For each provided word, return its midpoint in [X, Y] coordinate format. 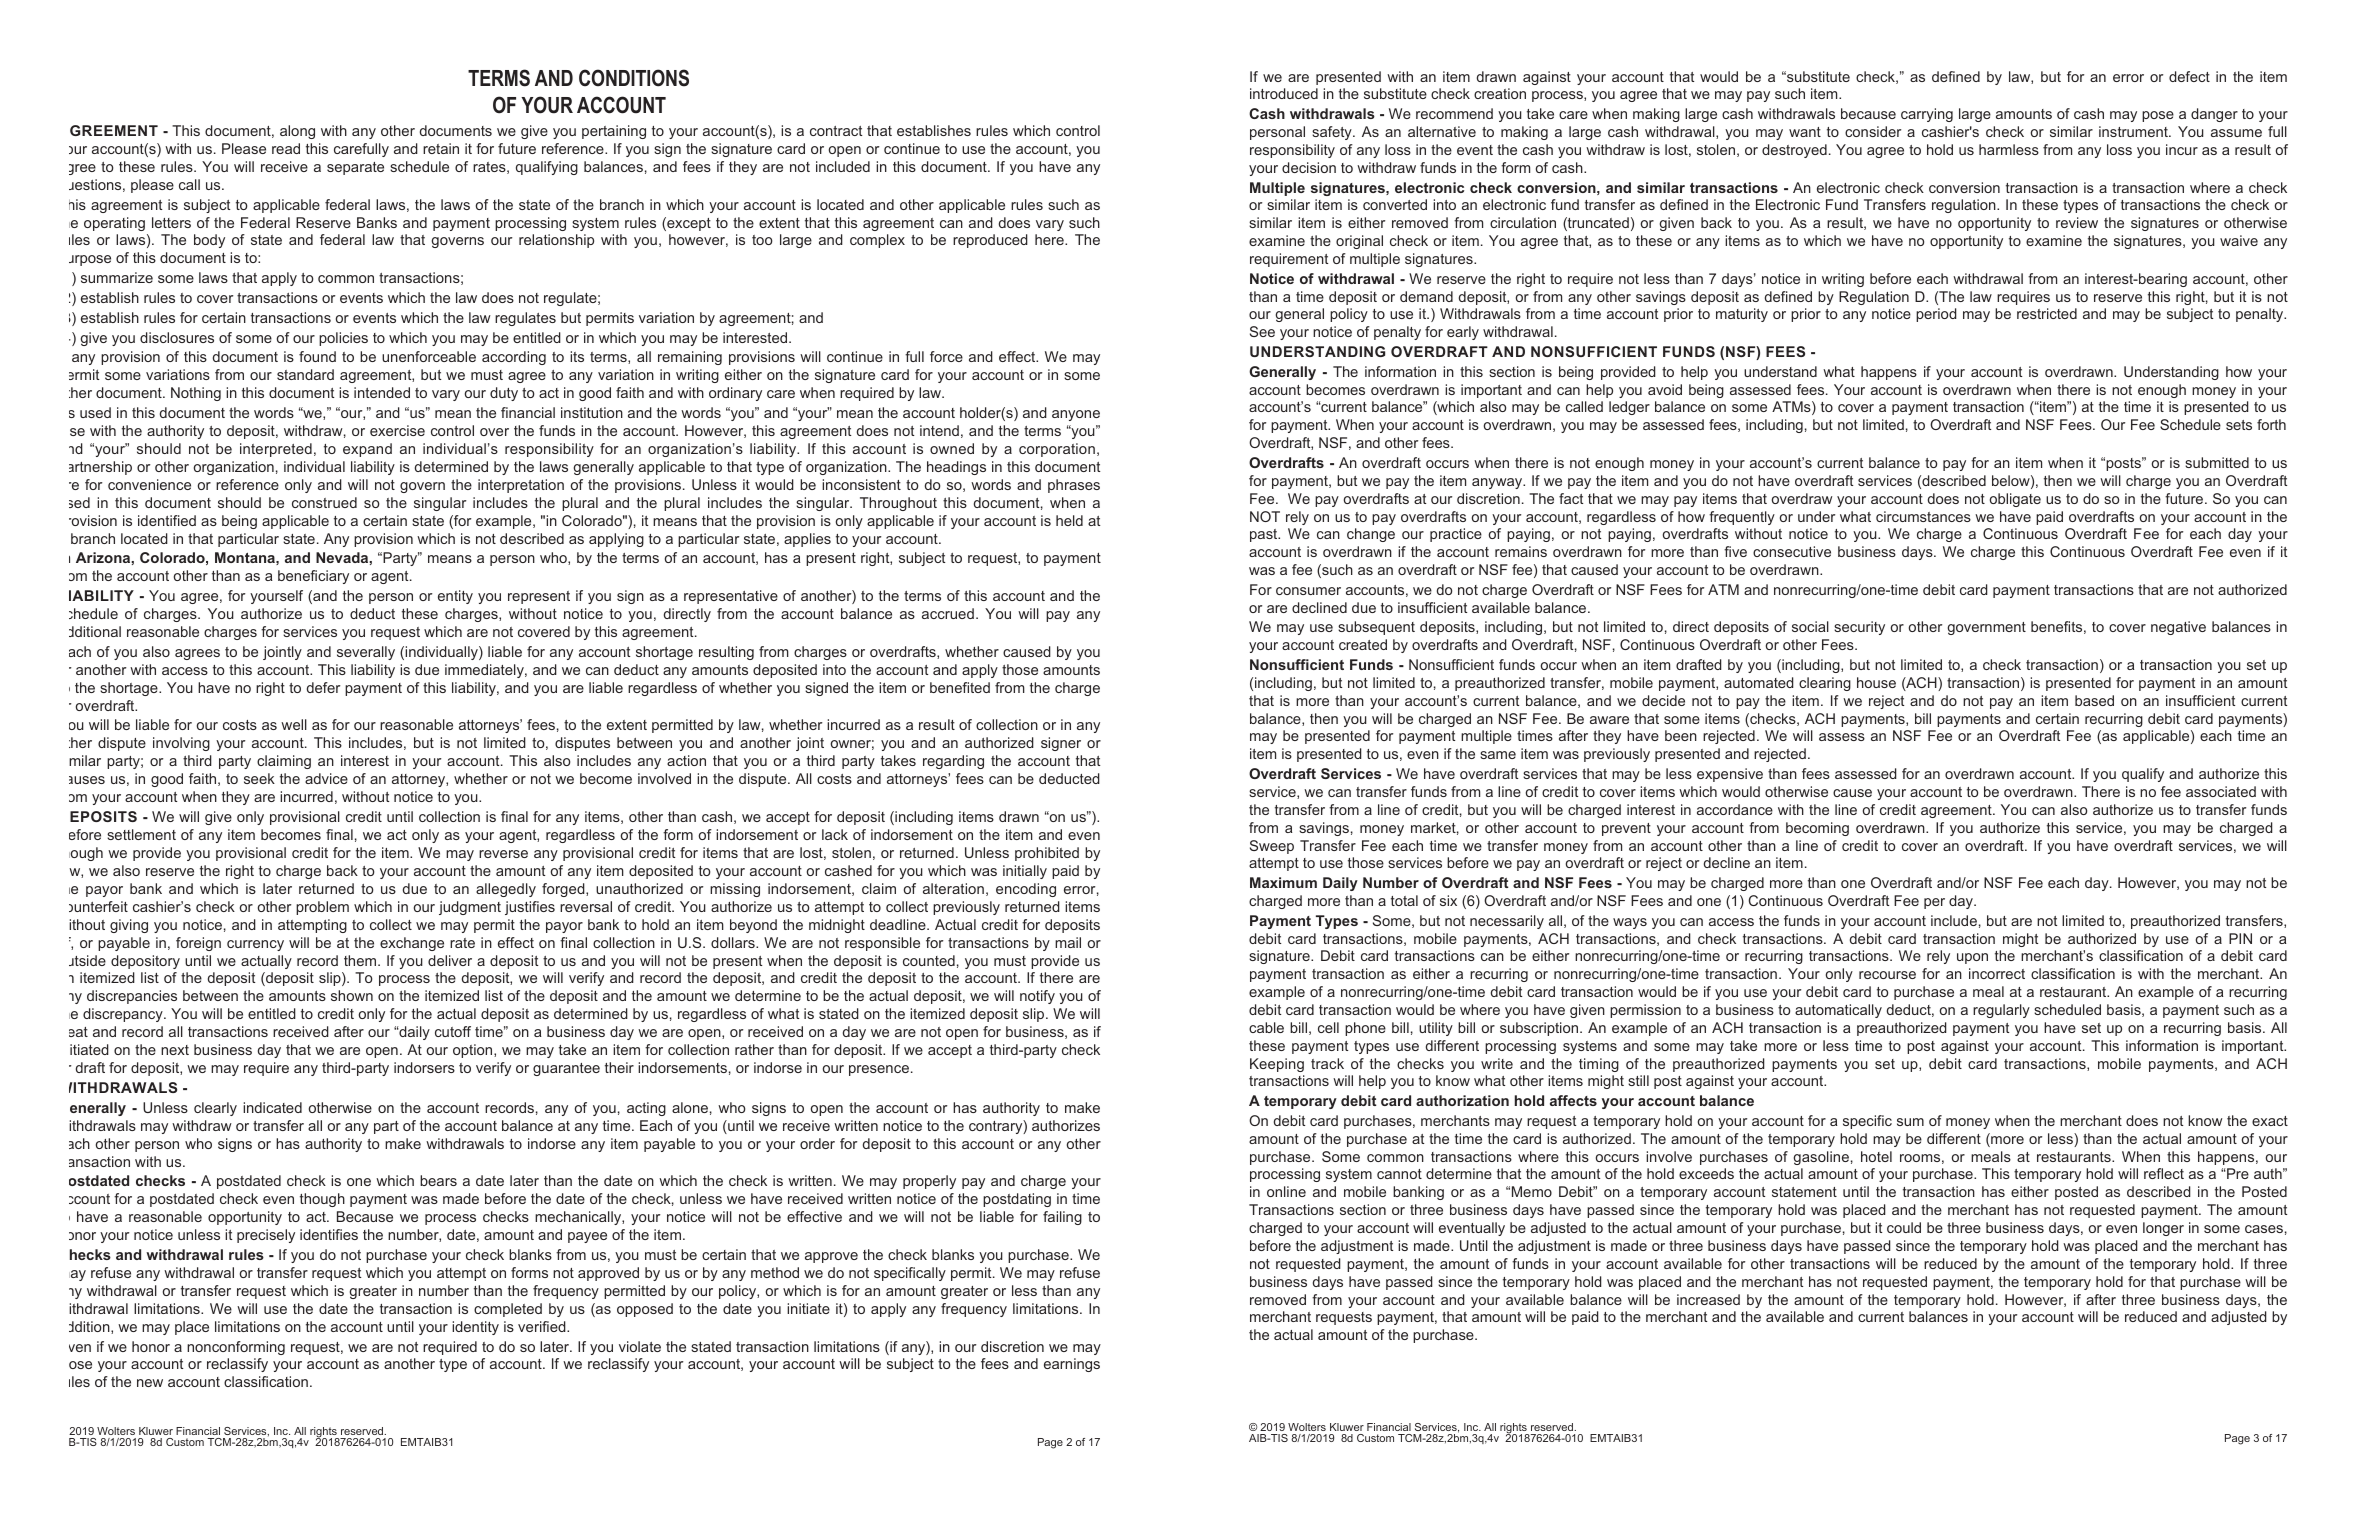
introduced [1284, 93]
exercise [397, 430]
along [297, 132]
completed [508, 1310]
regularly [2001, 1011]
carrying [1927, 115]
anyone [1076, 415]
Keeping [1277, 1065]
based [2094, 700]
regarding [953, 762]
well [294, 724]
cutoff [453, 1031]
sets [2239, 425]
